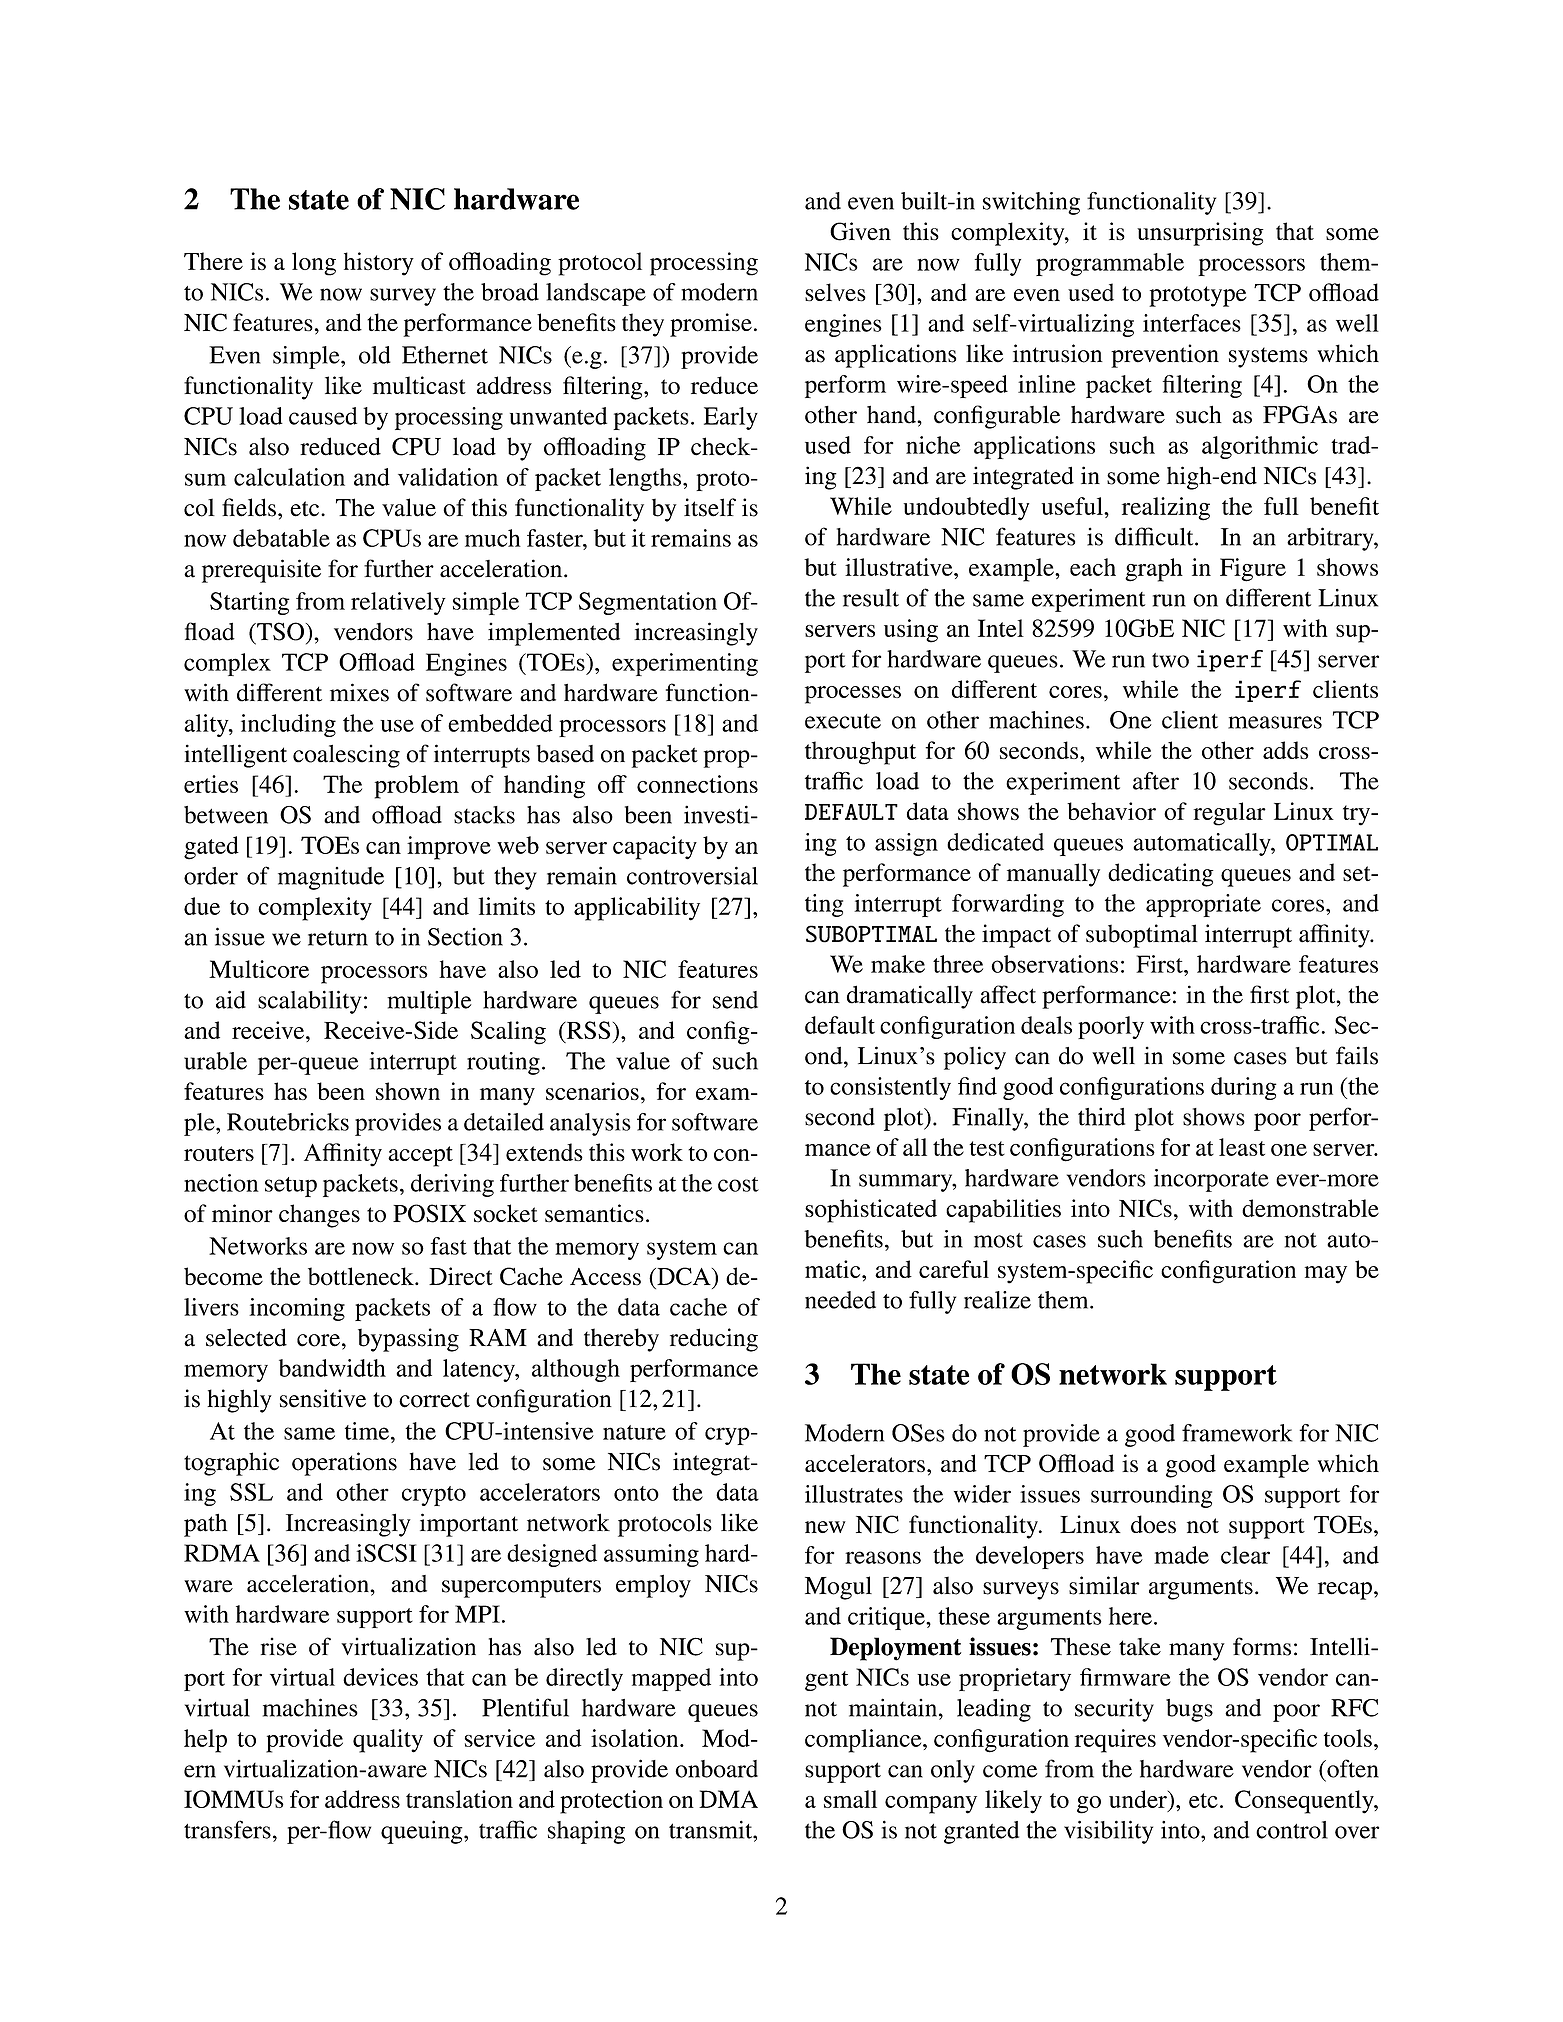 The height and width of the screenshot is (2022, 1563). I want to click on throughput, so click(860, 753).
